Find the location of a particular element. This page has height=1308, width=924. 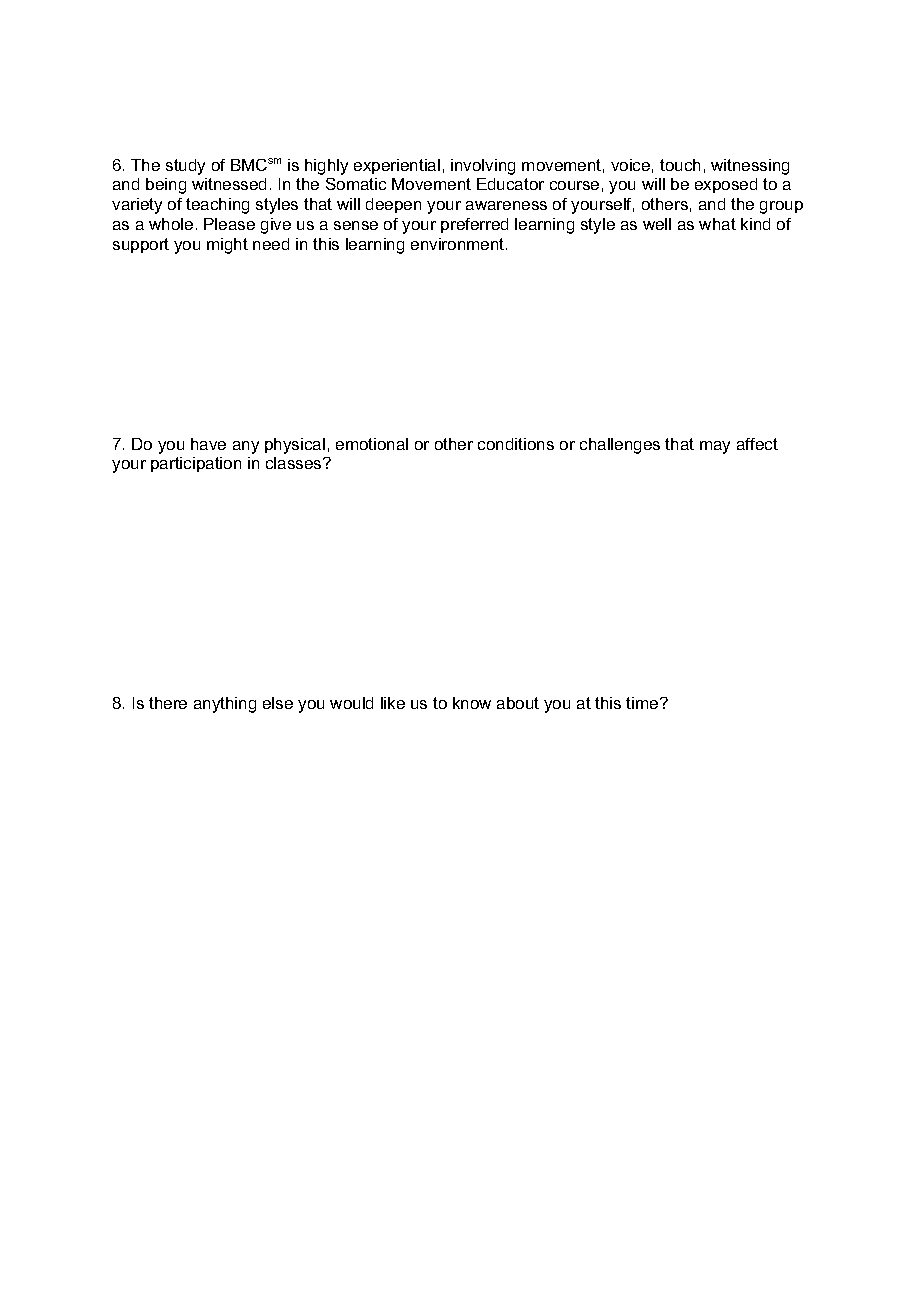

affect is located at coordinates (757, 444).
